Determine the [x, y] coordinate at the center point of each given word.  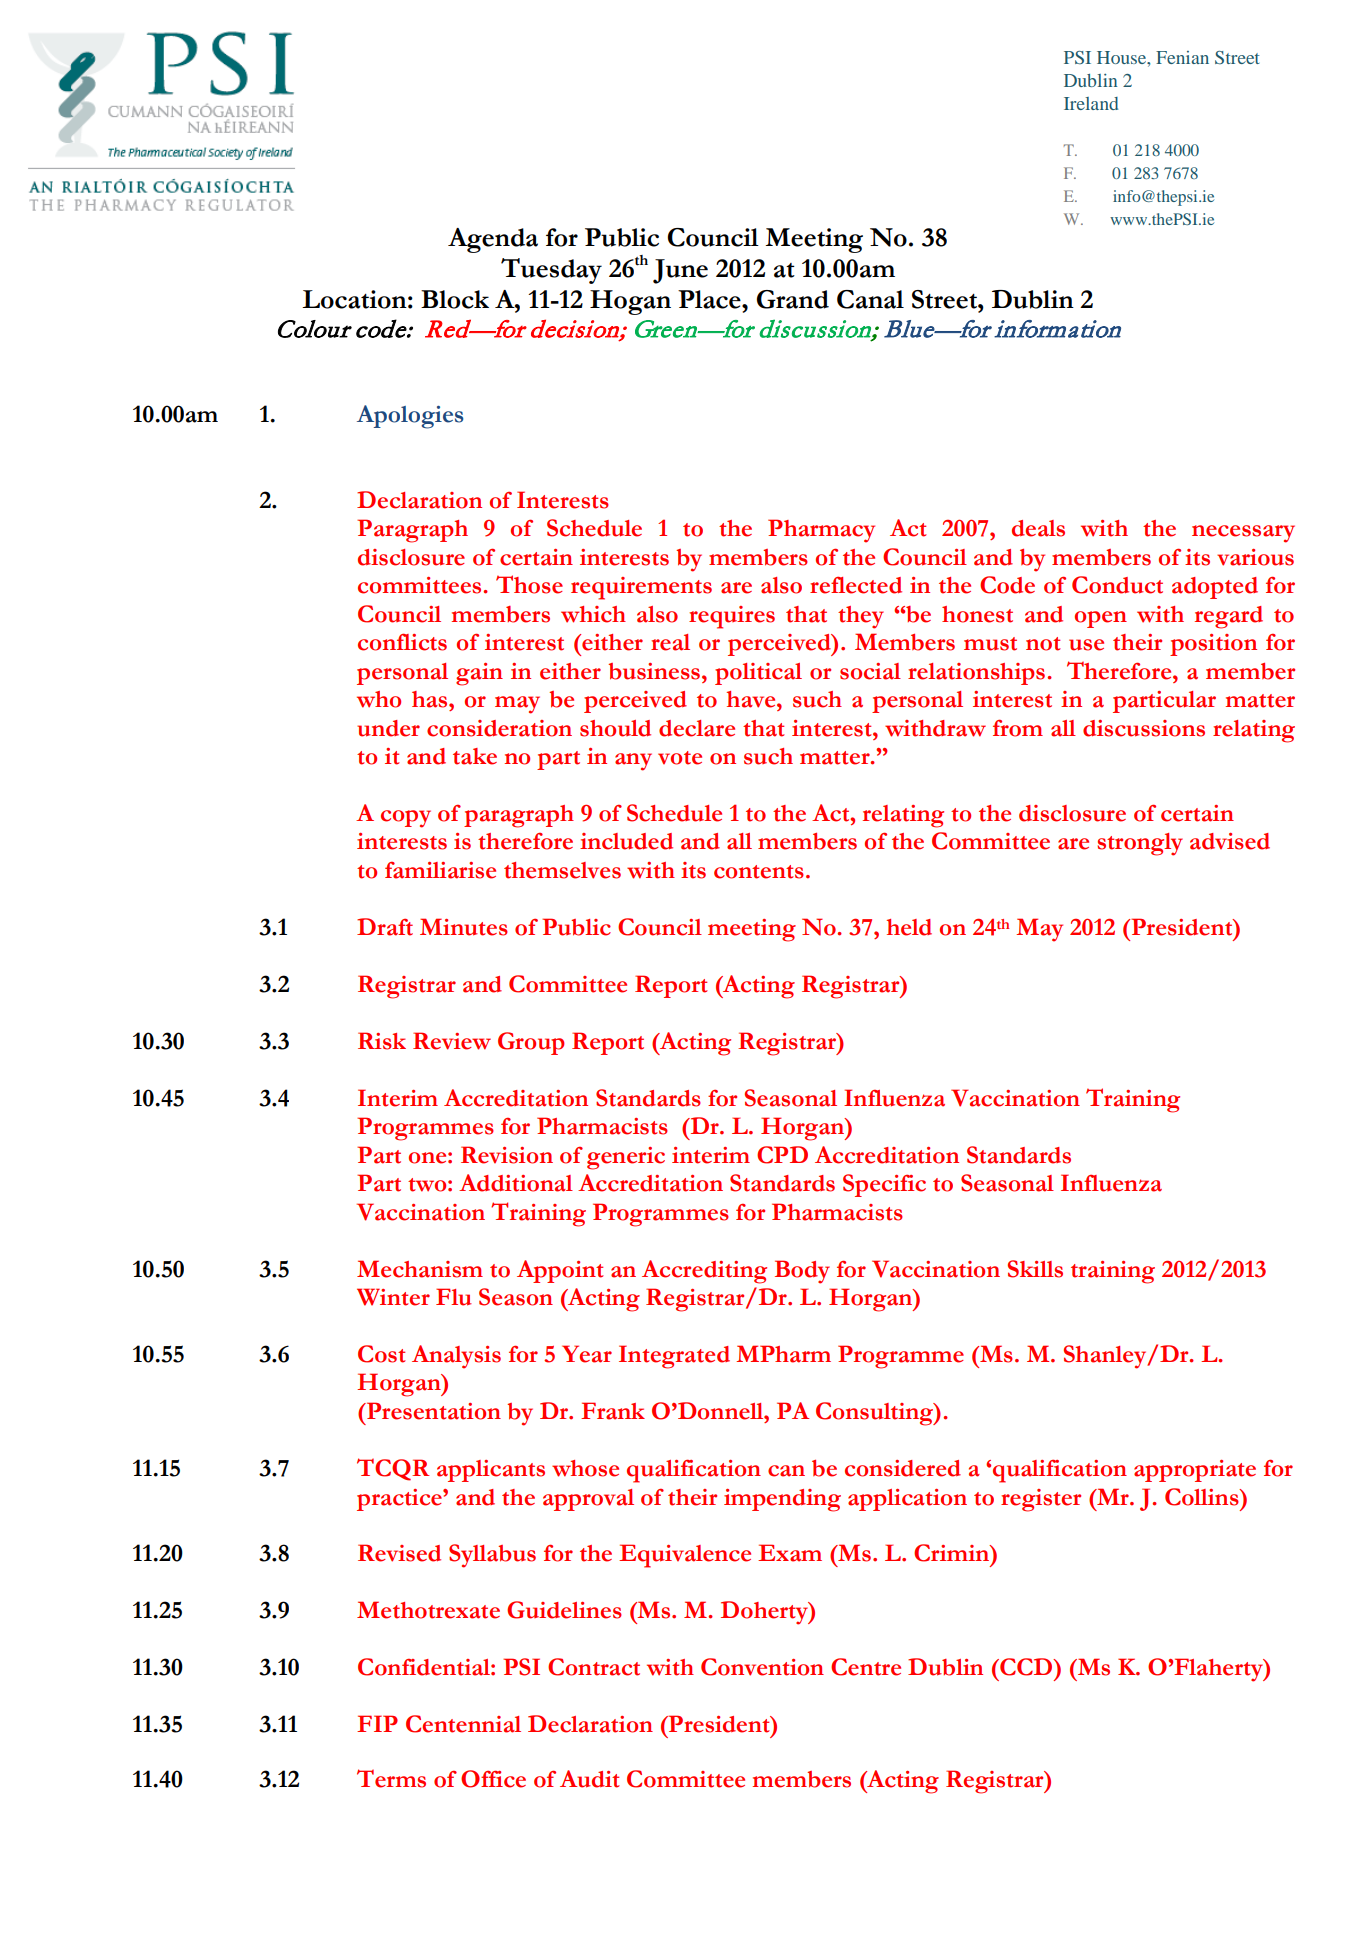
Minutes [464, 927]
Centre [866, 1667]
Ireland [1091, 103]
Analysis [456, 1357]
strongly [1140, 844]
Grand [793, 299]
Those [529, 584]
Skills [1035, 1269]
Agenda [493, 240]
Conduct [1117, 585]
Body [802, 1272]
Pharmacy [821, 531]
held [909, 927]
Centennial [463, 1724]
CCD [1026, 1667]
